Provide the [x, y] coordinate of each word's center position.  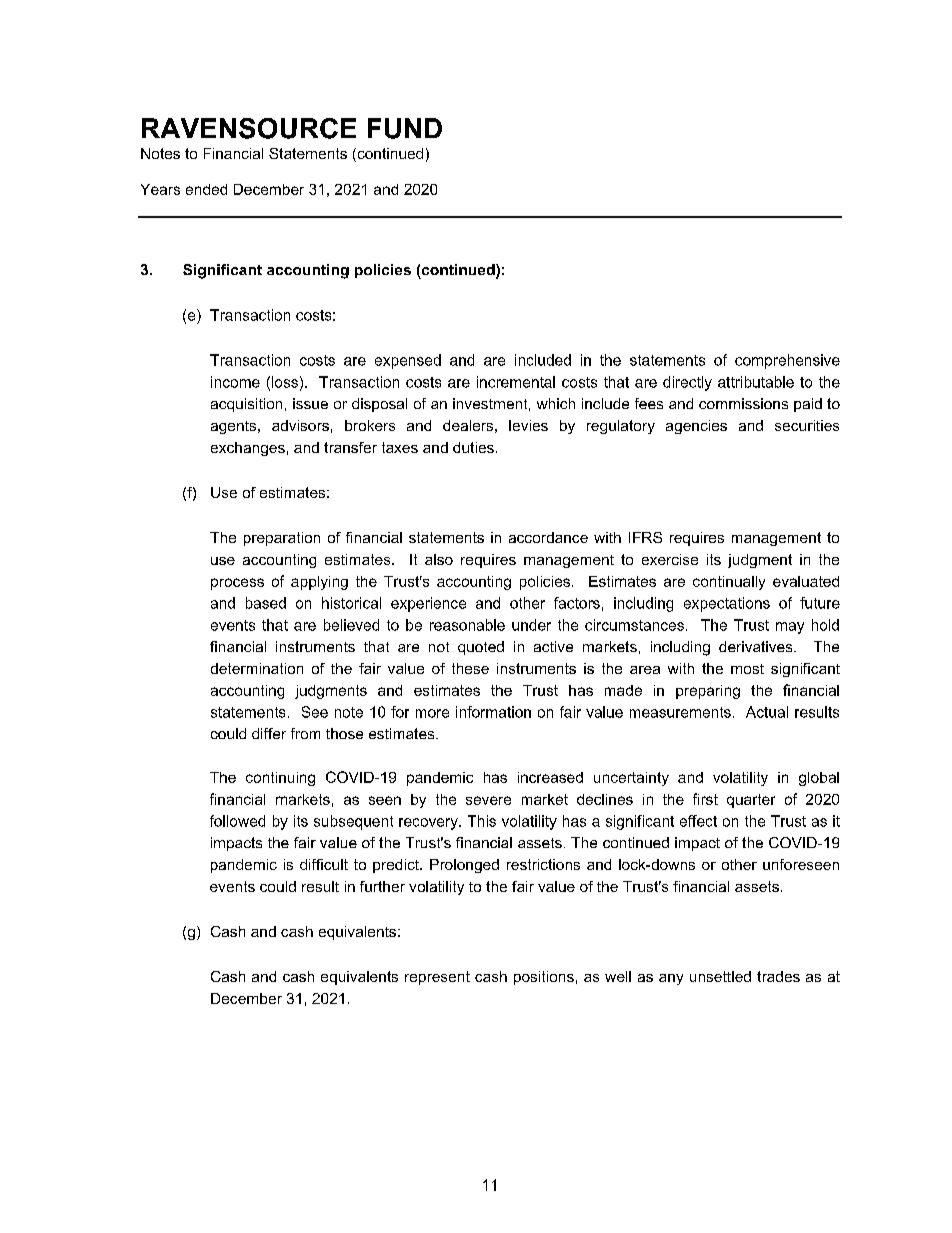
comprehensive [787, 361]
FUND [405, 128]
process [237, 584]
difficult [324, 864]
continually [729, 583]
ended [206, 189]
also [439, 559]
